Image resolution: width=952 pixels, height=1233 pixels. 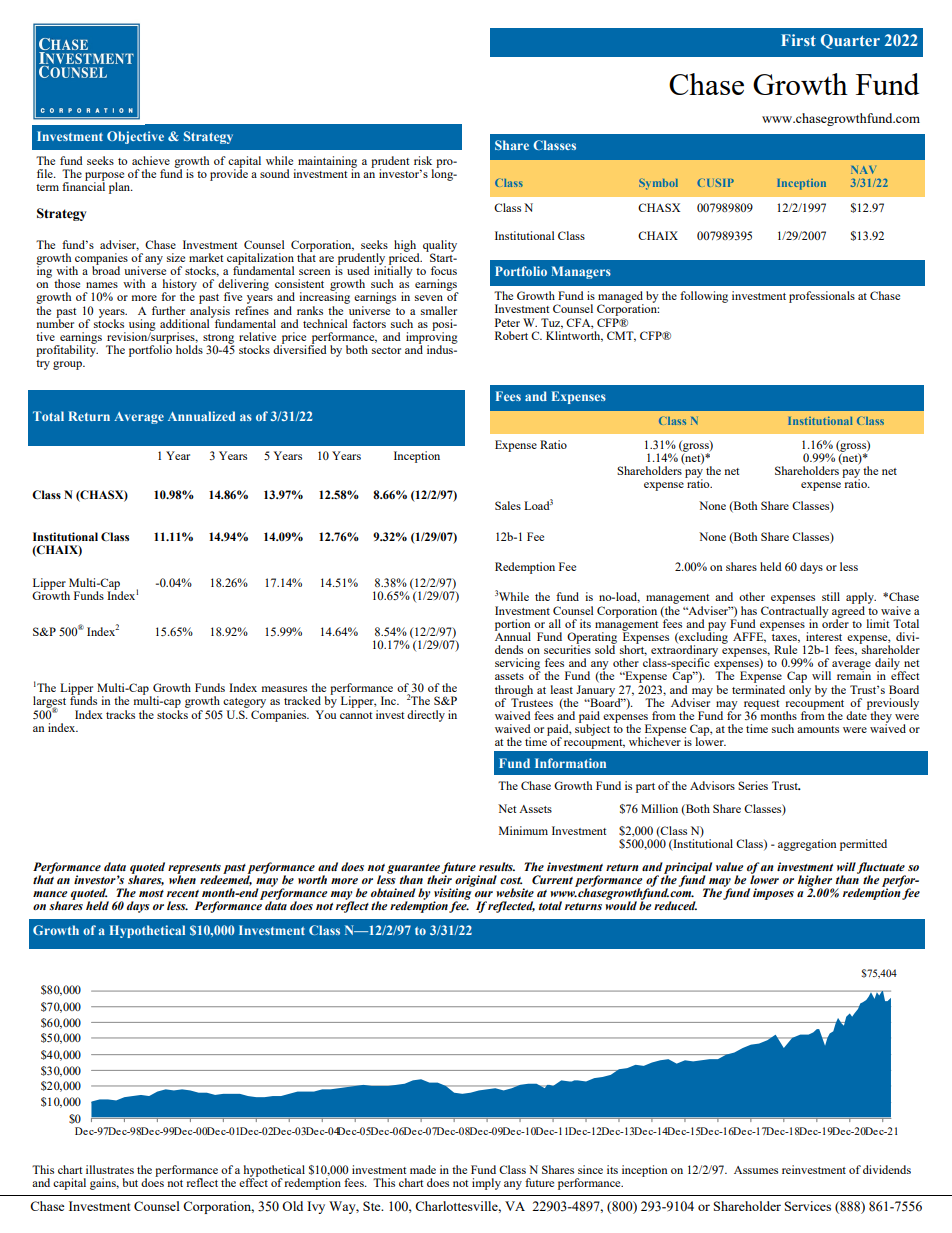 What do you see at coordinates (486, 1184) in the page?
I see `imply` at bounding box center [486, 1184].
